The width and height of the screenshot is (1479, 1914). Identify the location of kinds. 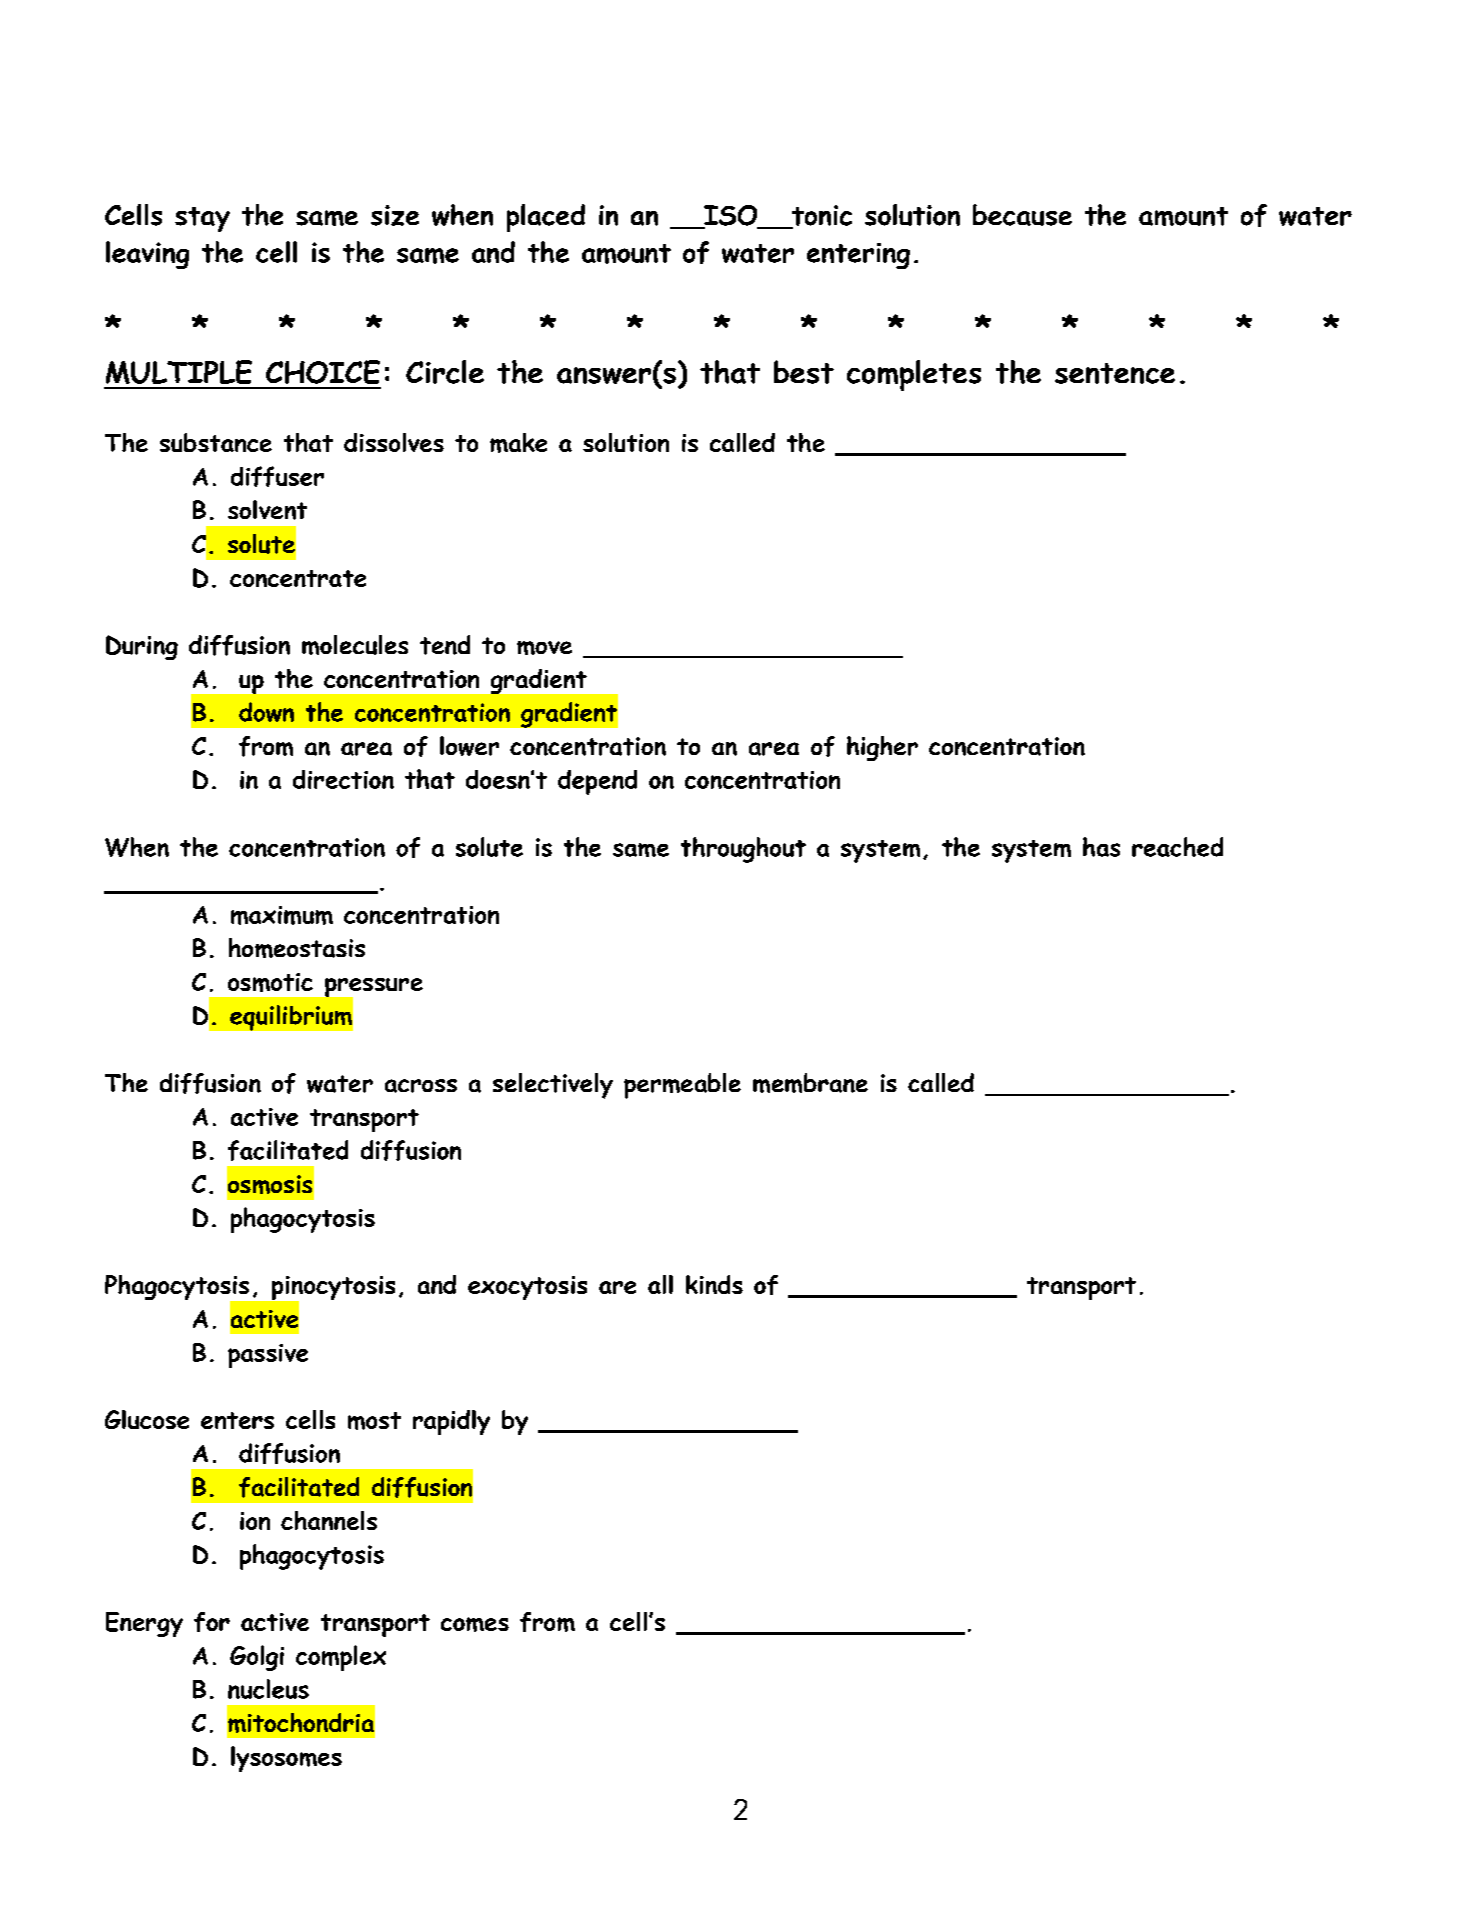
(714, 1284).
